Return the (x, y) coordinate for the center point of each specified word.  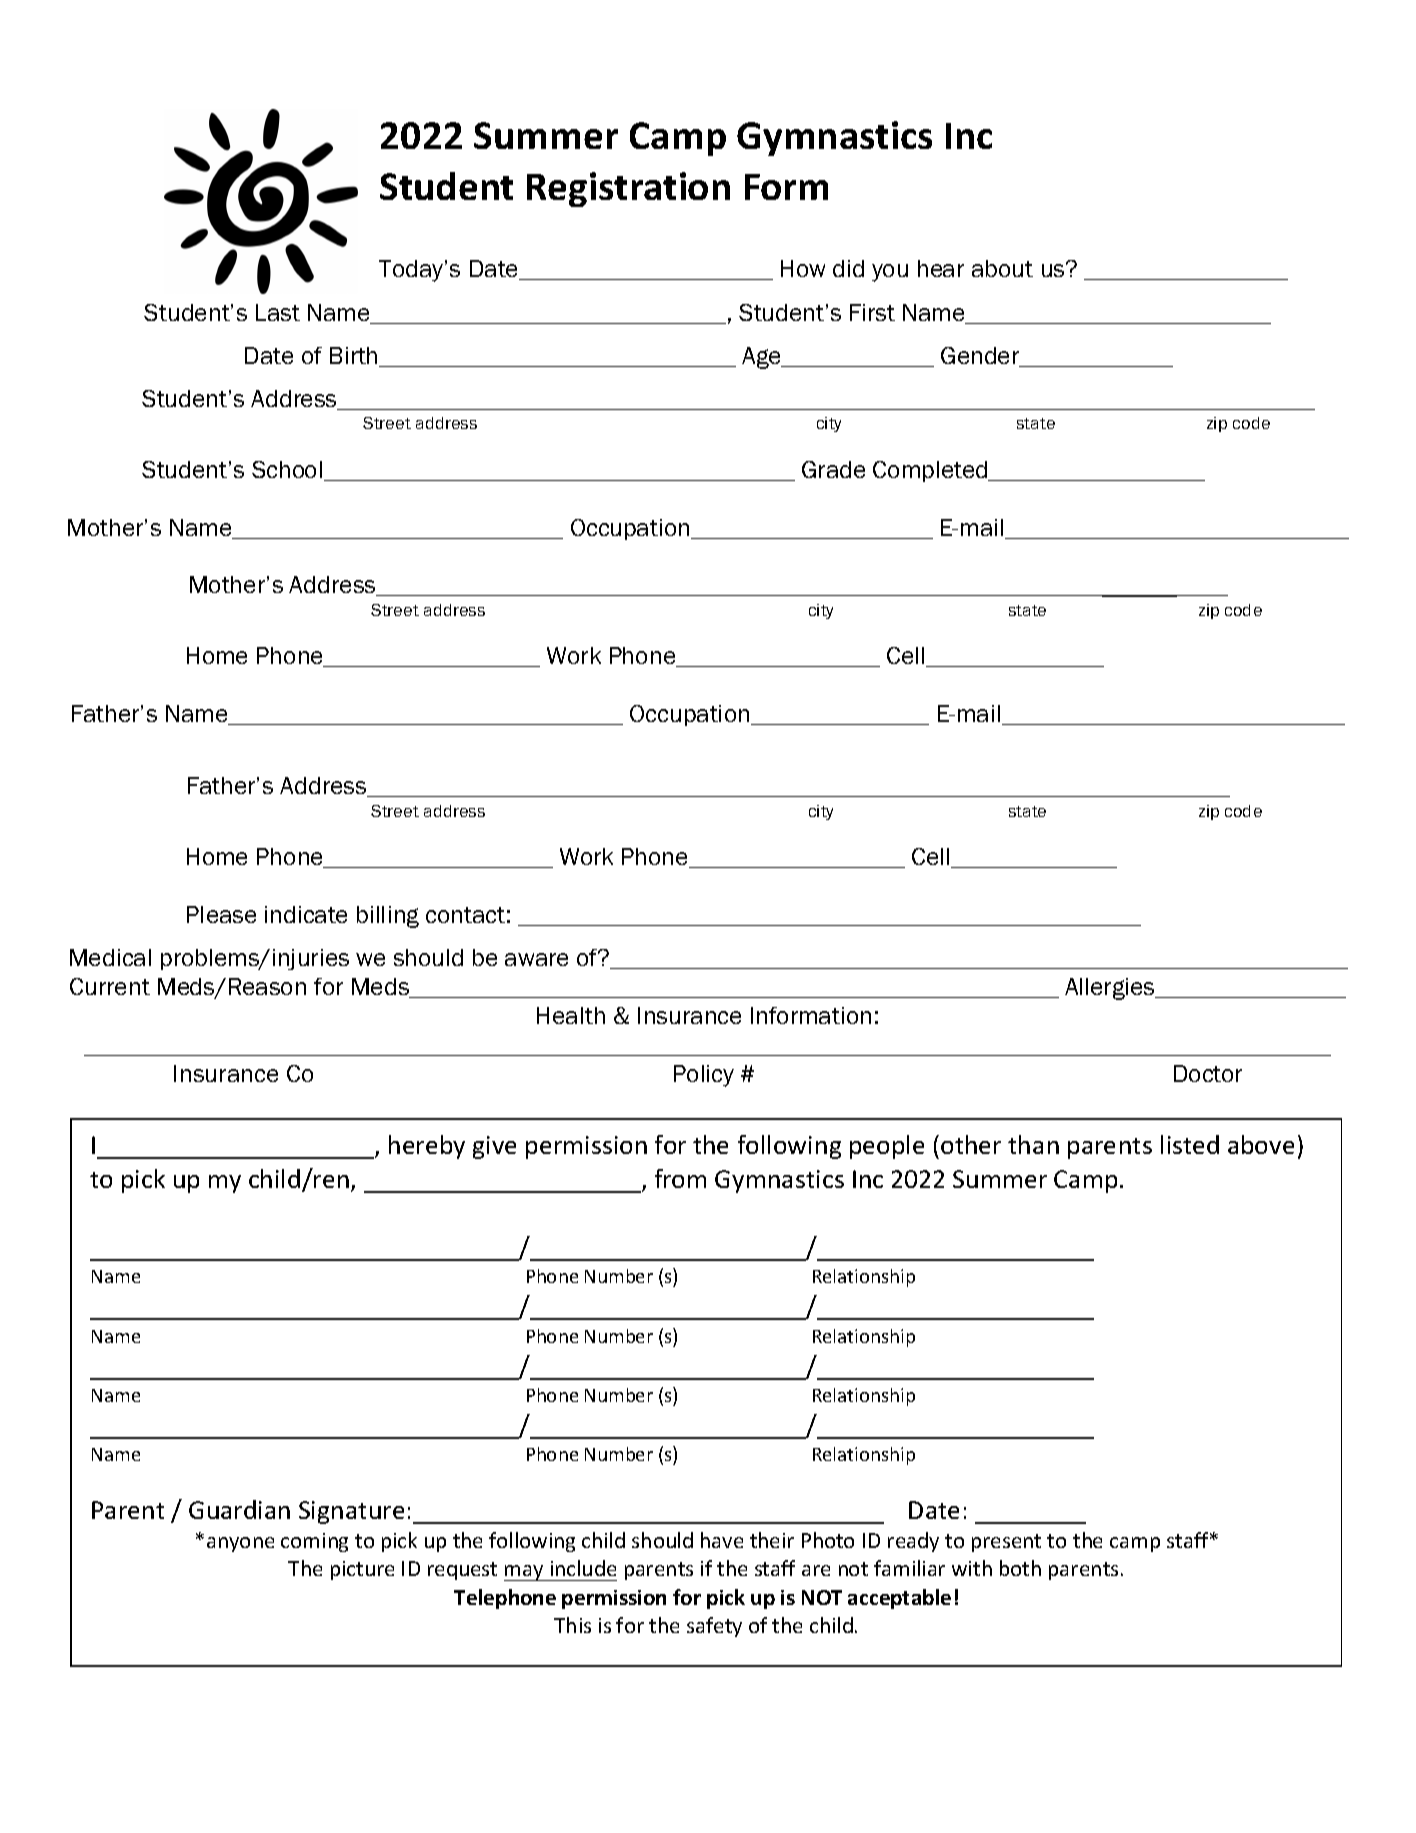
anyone (240, 1544)
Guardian (239, 1509)
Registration (628, 189)
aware (536, 959)
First (872, 312)
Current (110, 986)
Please (221, 914)
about (1002, 268)
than (1033, 1144)
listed (1190, 1144)
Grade (833, 469)
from (680, 1178)
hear (941, 268)
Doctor (1208, 1073)
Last (278, 312)
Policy (704, 1076)
